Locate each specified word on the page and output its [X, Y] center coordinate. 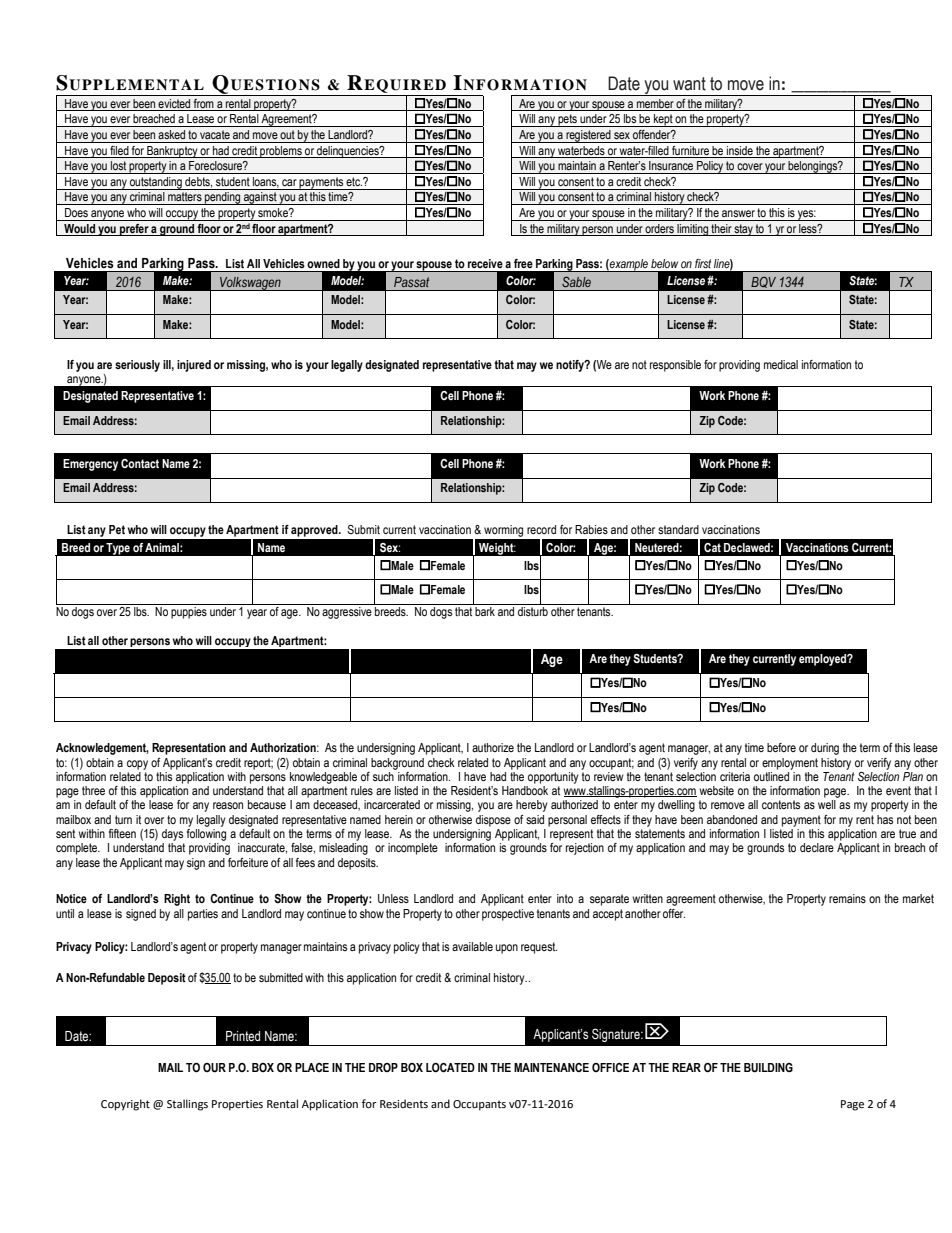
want [689, 84]
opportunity [553, 778]
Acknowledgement [102, 749]
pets [567, 120]
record [541, 529]
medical [781, 364]
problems [281, 152]
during [825, 749]
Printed [243, 1036]
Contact [140, 463]
